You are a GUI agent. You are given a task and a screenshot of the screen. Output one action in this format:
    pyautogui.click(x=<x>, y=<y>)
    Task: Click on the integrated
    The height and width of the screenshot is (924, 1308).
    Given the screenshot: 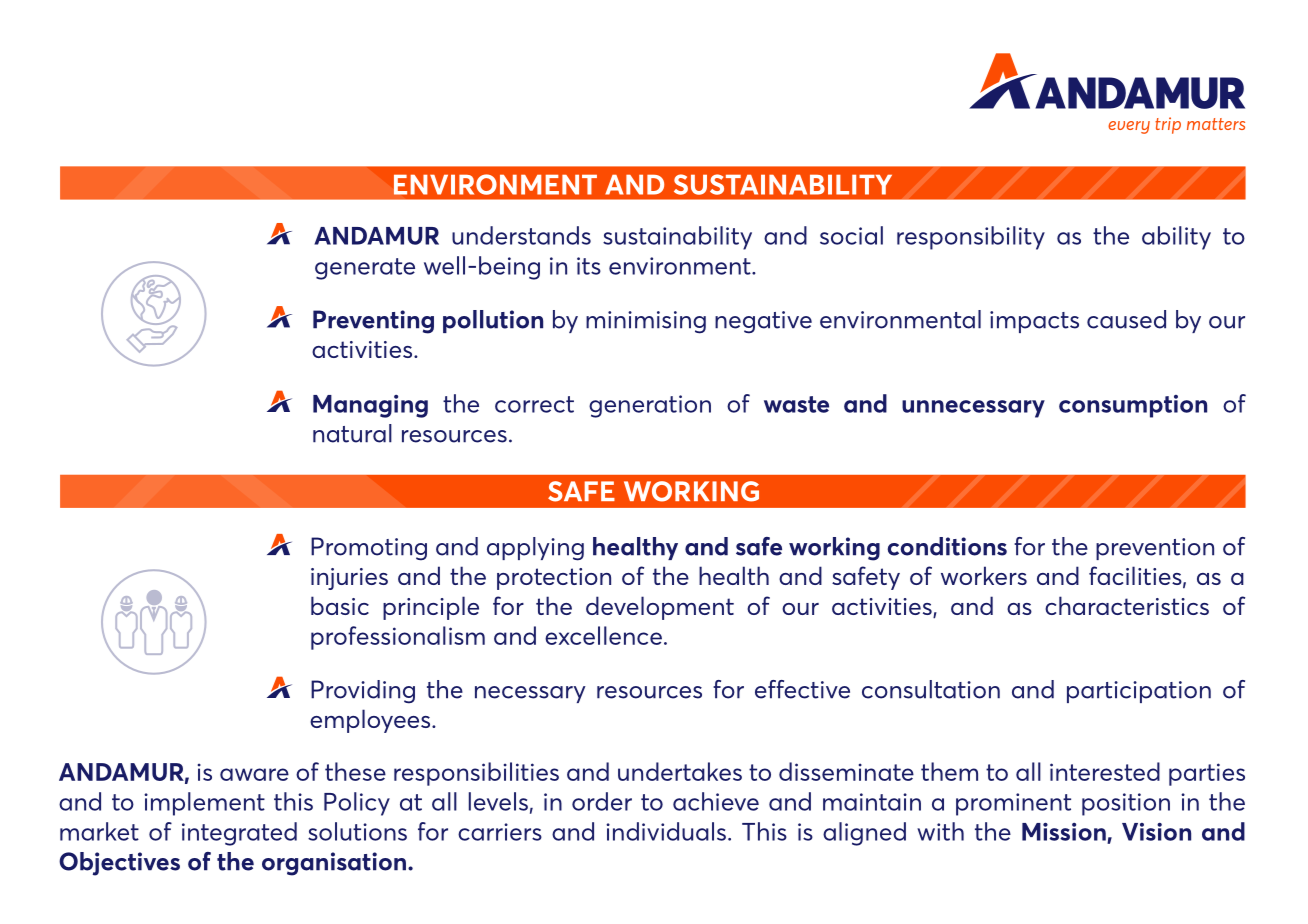 What is the action you would take?
    pyautogui.click(x=239, y=834)
